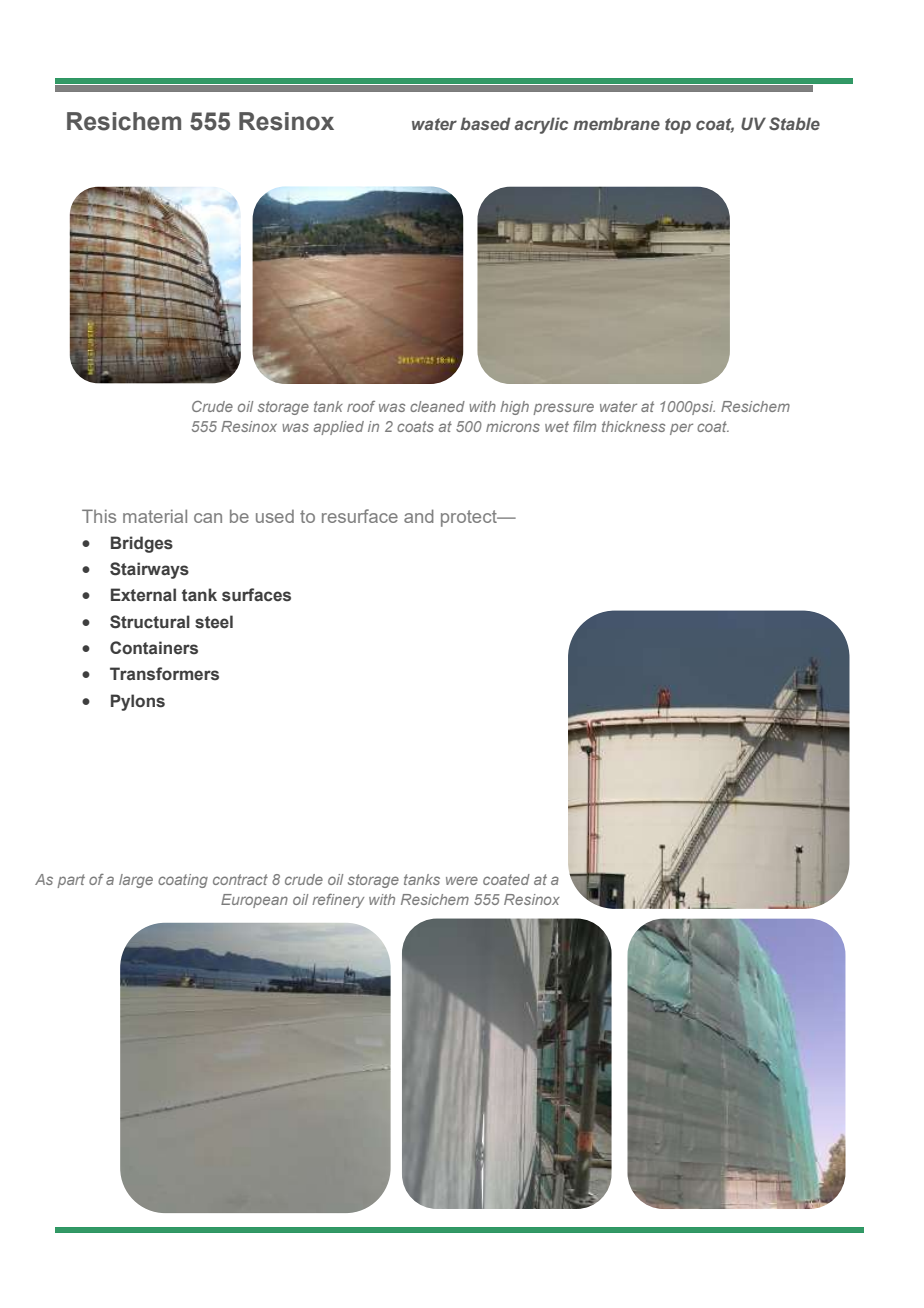  What do you see at coordinates (256, 595) in the screenshot?
I see `surfaces` at bounding box center [256, 595].
